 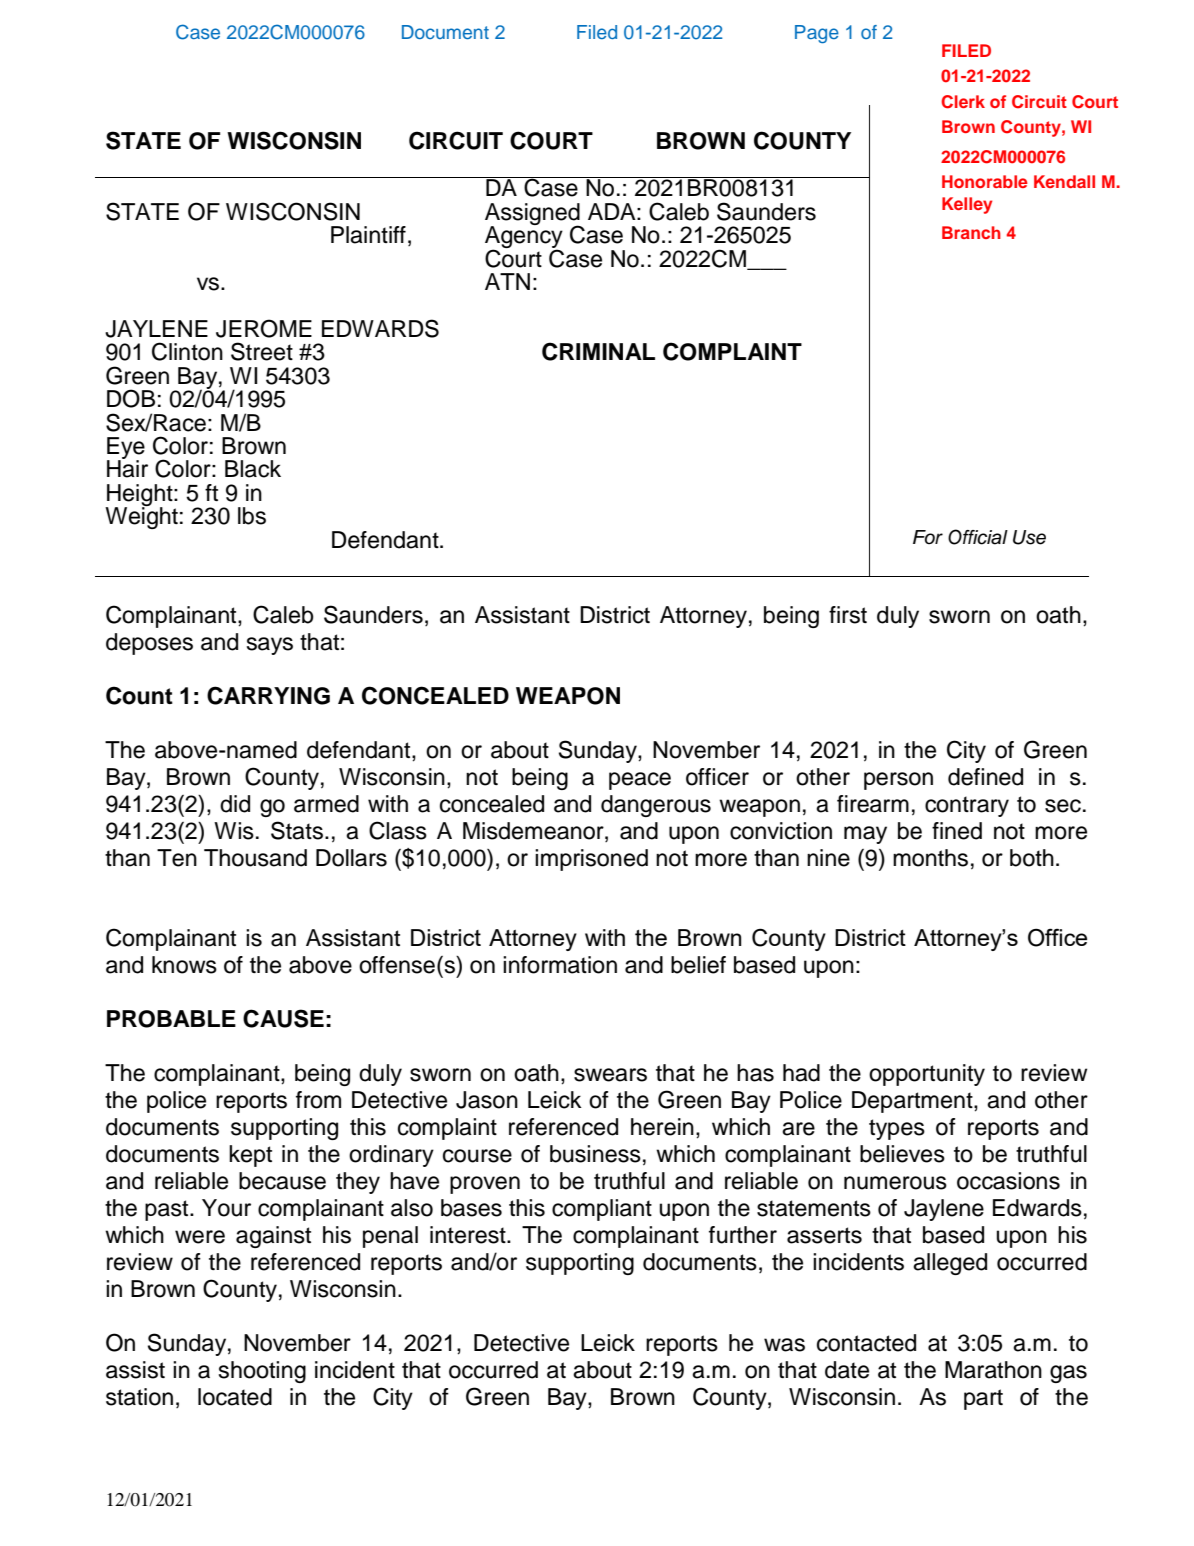 I want to click on lbs, so click(x=252, y=516).
